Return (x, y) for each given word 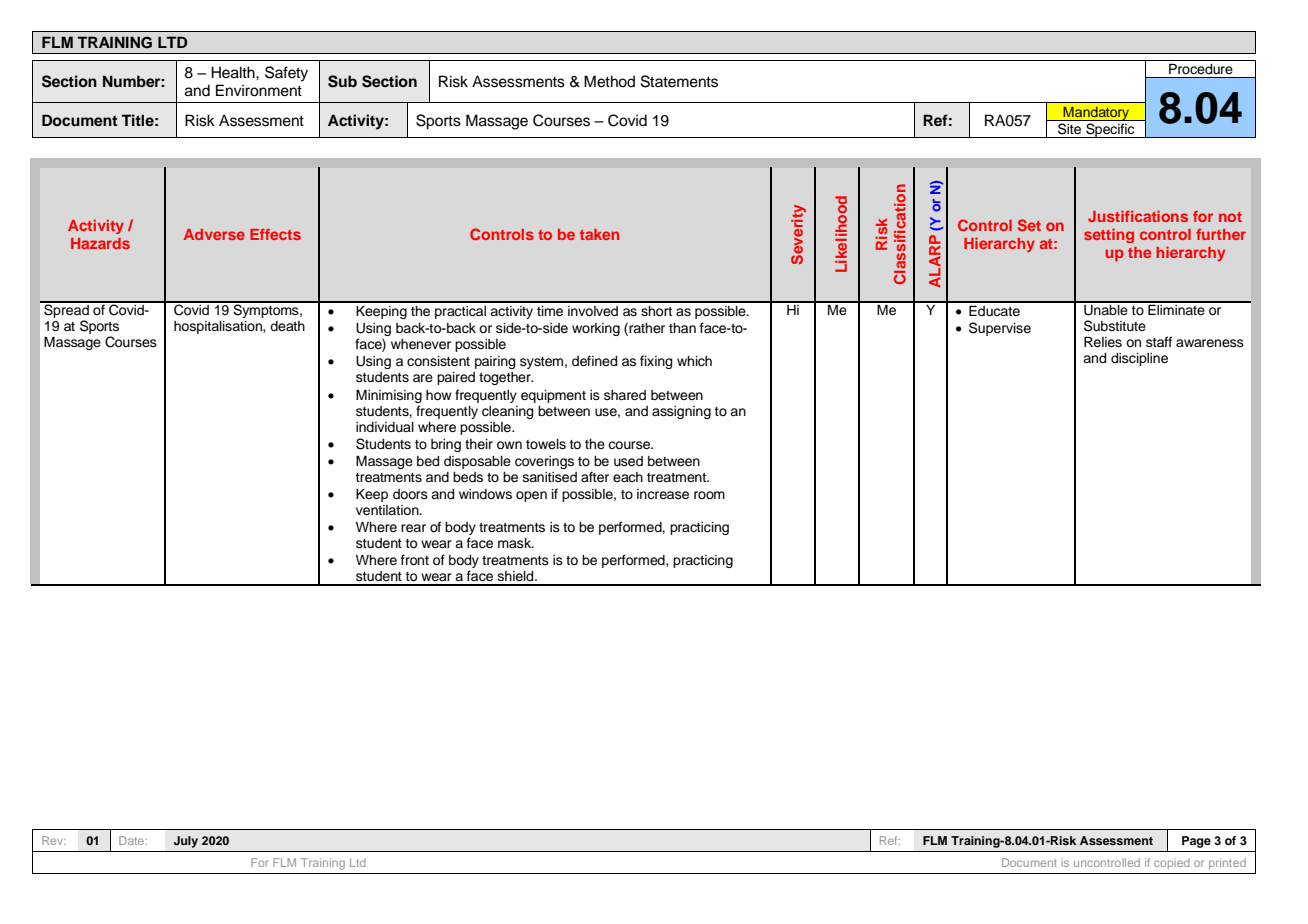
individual (385, 427)
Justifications (1138, 216)
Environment (259, 90)
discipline (1139, 359)
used (628, 461)
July (186, 842)
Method (609, 81)
